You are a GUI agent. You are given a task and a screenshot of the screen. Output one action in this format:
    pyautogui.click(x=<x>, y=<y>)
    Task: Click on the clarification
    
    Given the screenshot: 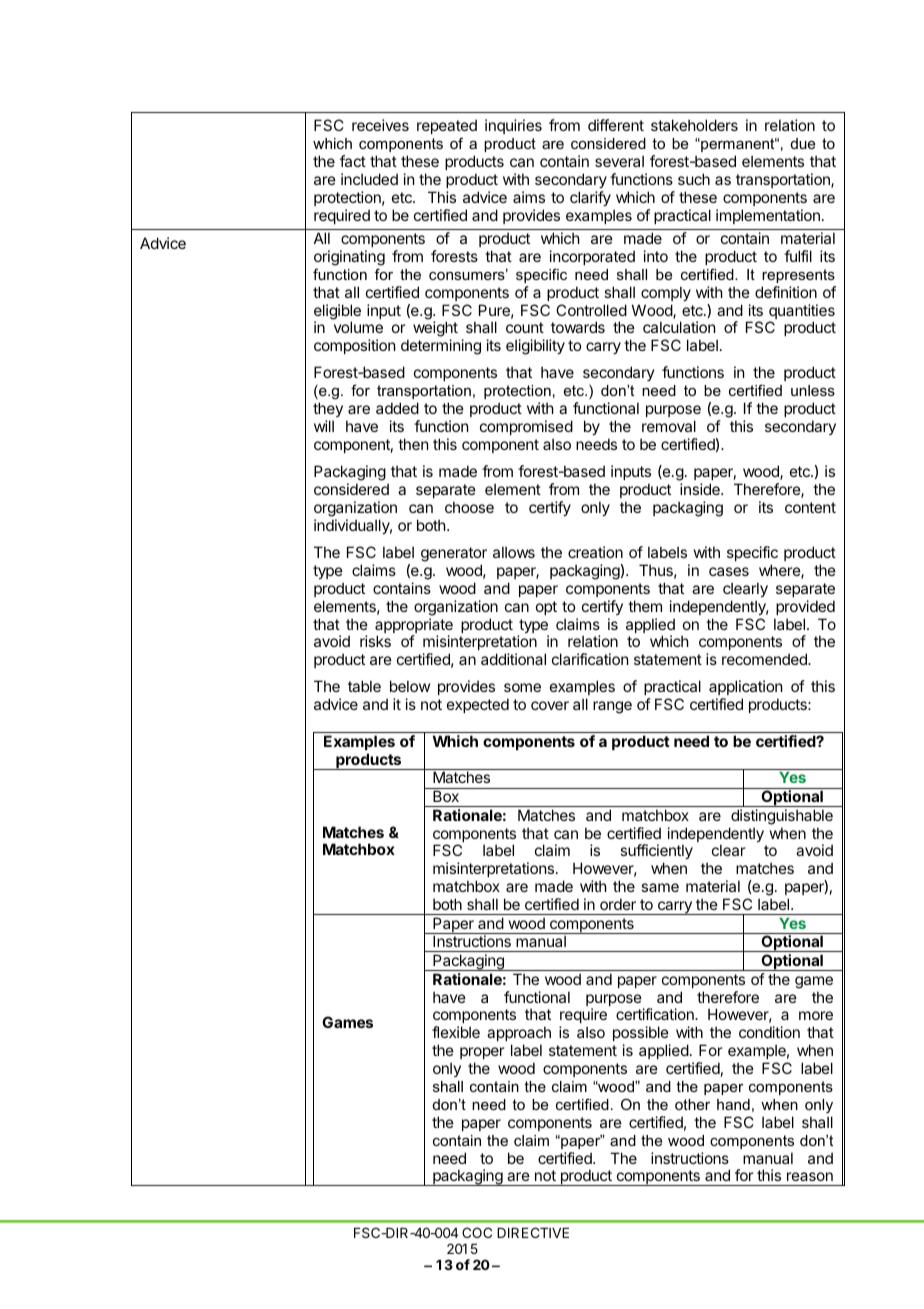 What is the action you would take?
    pyautogui.click(x=590, y=659)
